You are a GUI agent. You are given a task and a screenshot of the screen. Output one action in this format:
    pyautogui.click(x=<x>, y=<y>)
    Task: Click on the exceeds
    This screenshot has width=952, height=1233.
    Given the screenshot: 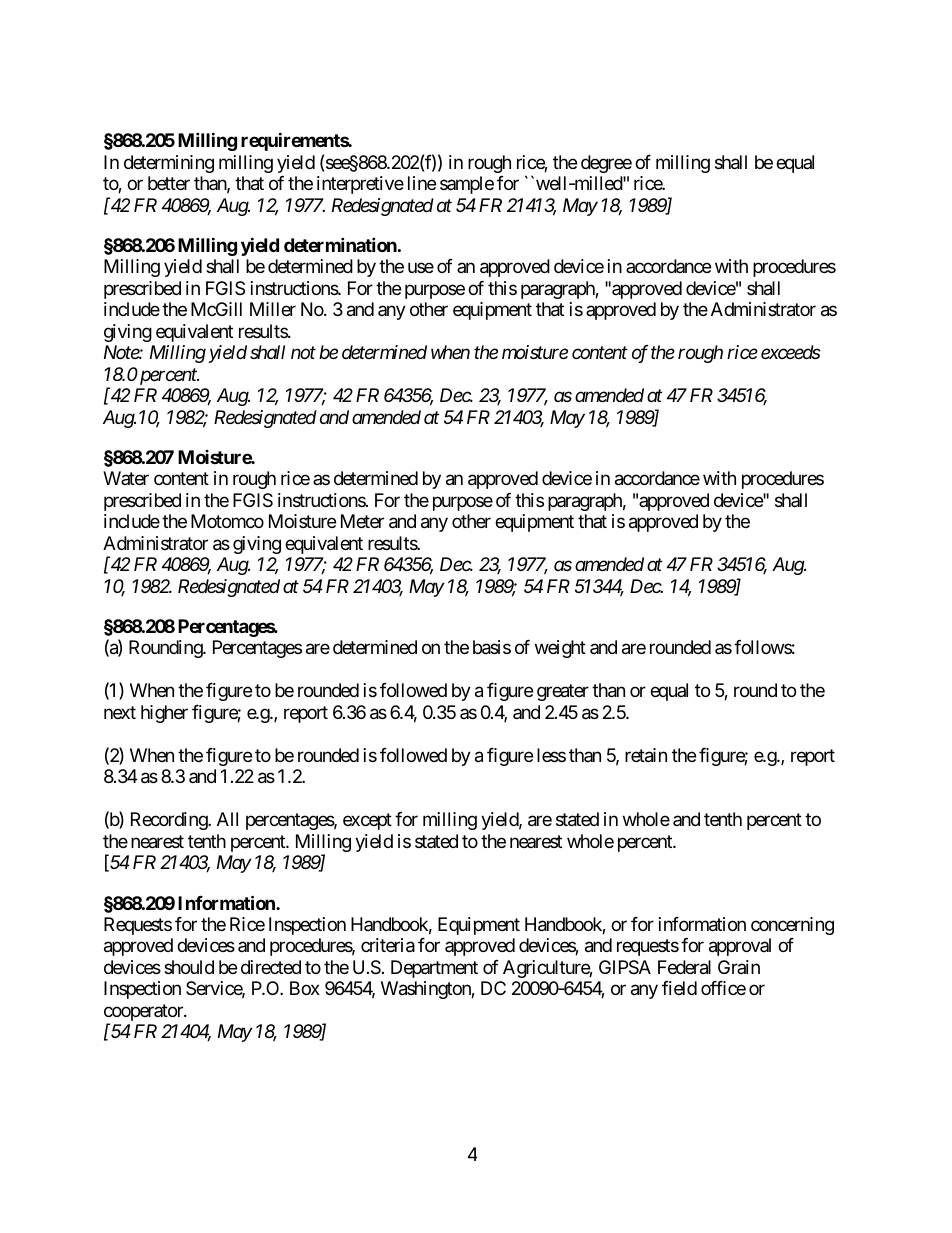 What is the action you would take?
    pyautogui.click(x=791, y=352)
